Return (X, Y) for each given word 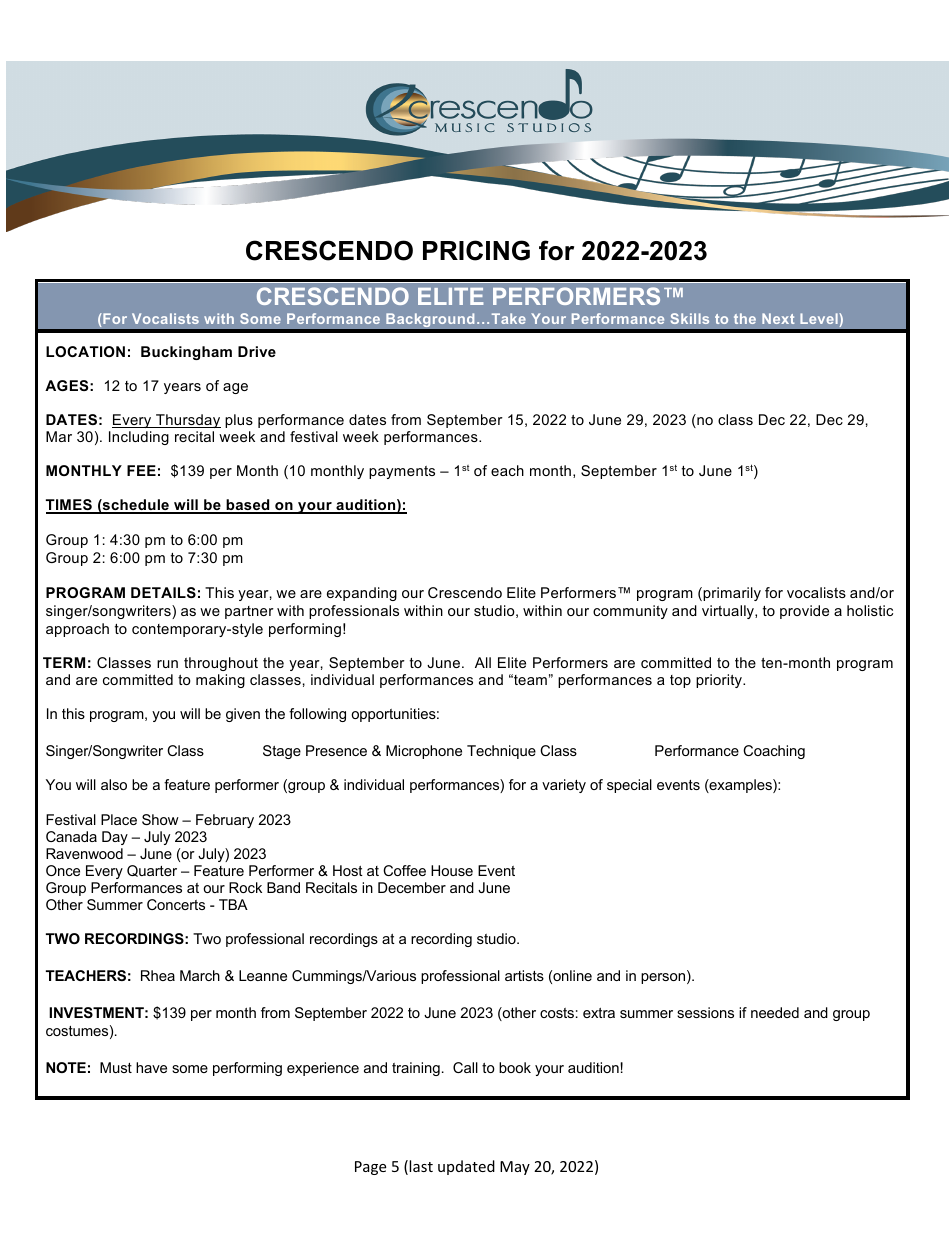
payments (402, 472)
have (151, 1067)
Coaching (774, 752)
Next (778, 318)
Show (160, 819)
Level (820, 318)
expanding (362, 594)
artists (524, 975)
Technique (501, 752)
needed (775, 1012)
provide (804, 612)
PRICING (476, 250)
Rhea (158, 975)
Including (139, 438)
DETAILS (163, 592)
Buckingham (186, 353)
